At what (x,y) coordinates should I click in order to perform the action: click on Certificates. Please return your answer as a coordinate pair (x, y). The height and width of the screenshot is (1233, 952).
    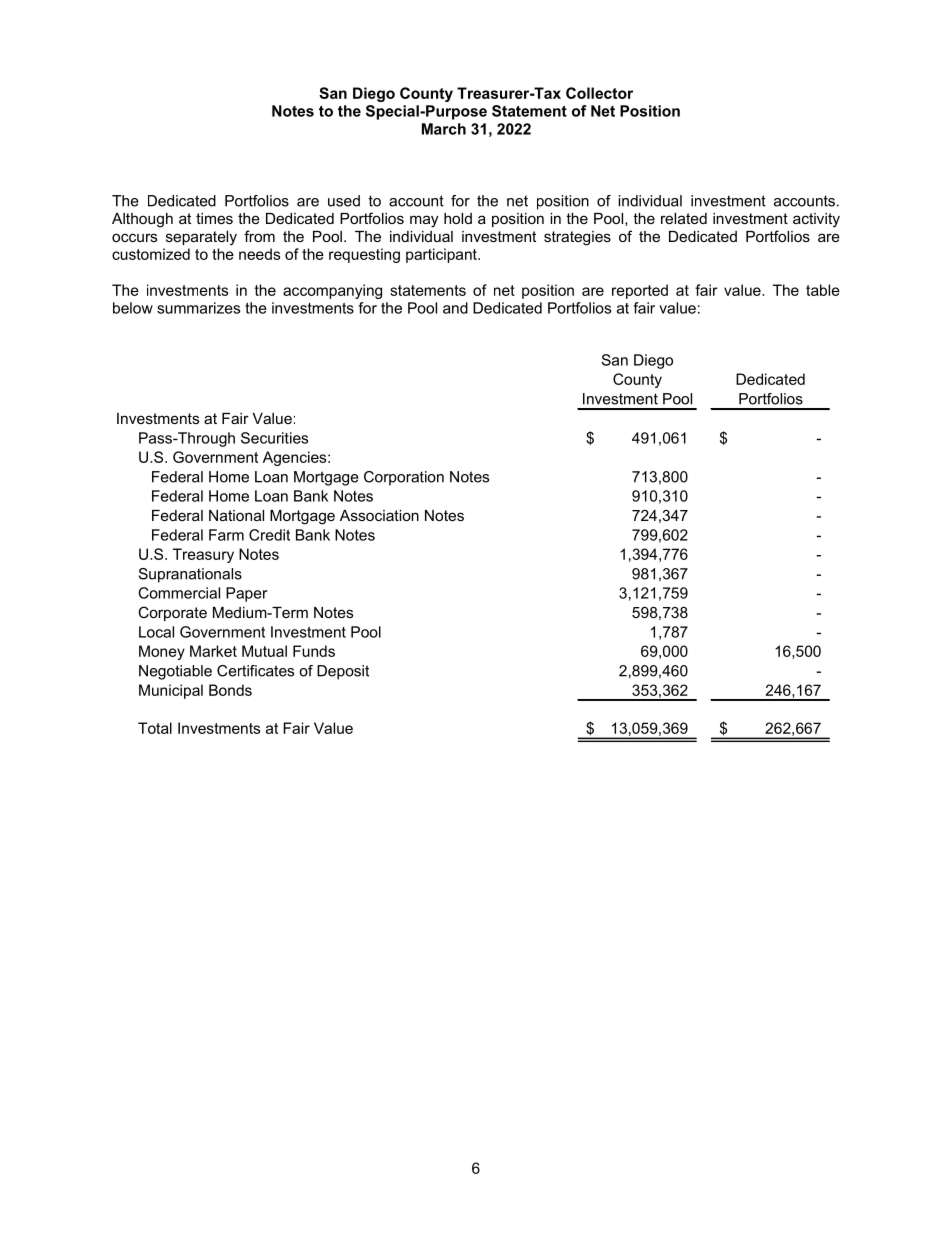
    Looking at the image, I should click on (255, 671).
